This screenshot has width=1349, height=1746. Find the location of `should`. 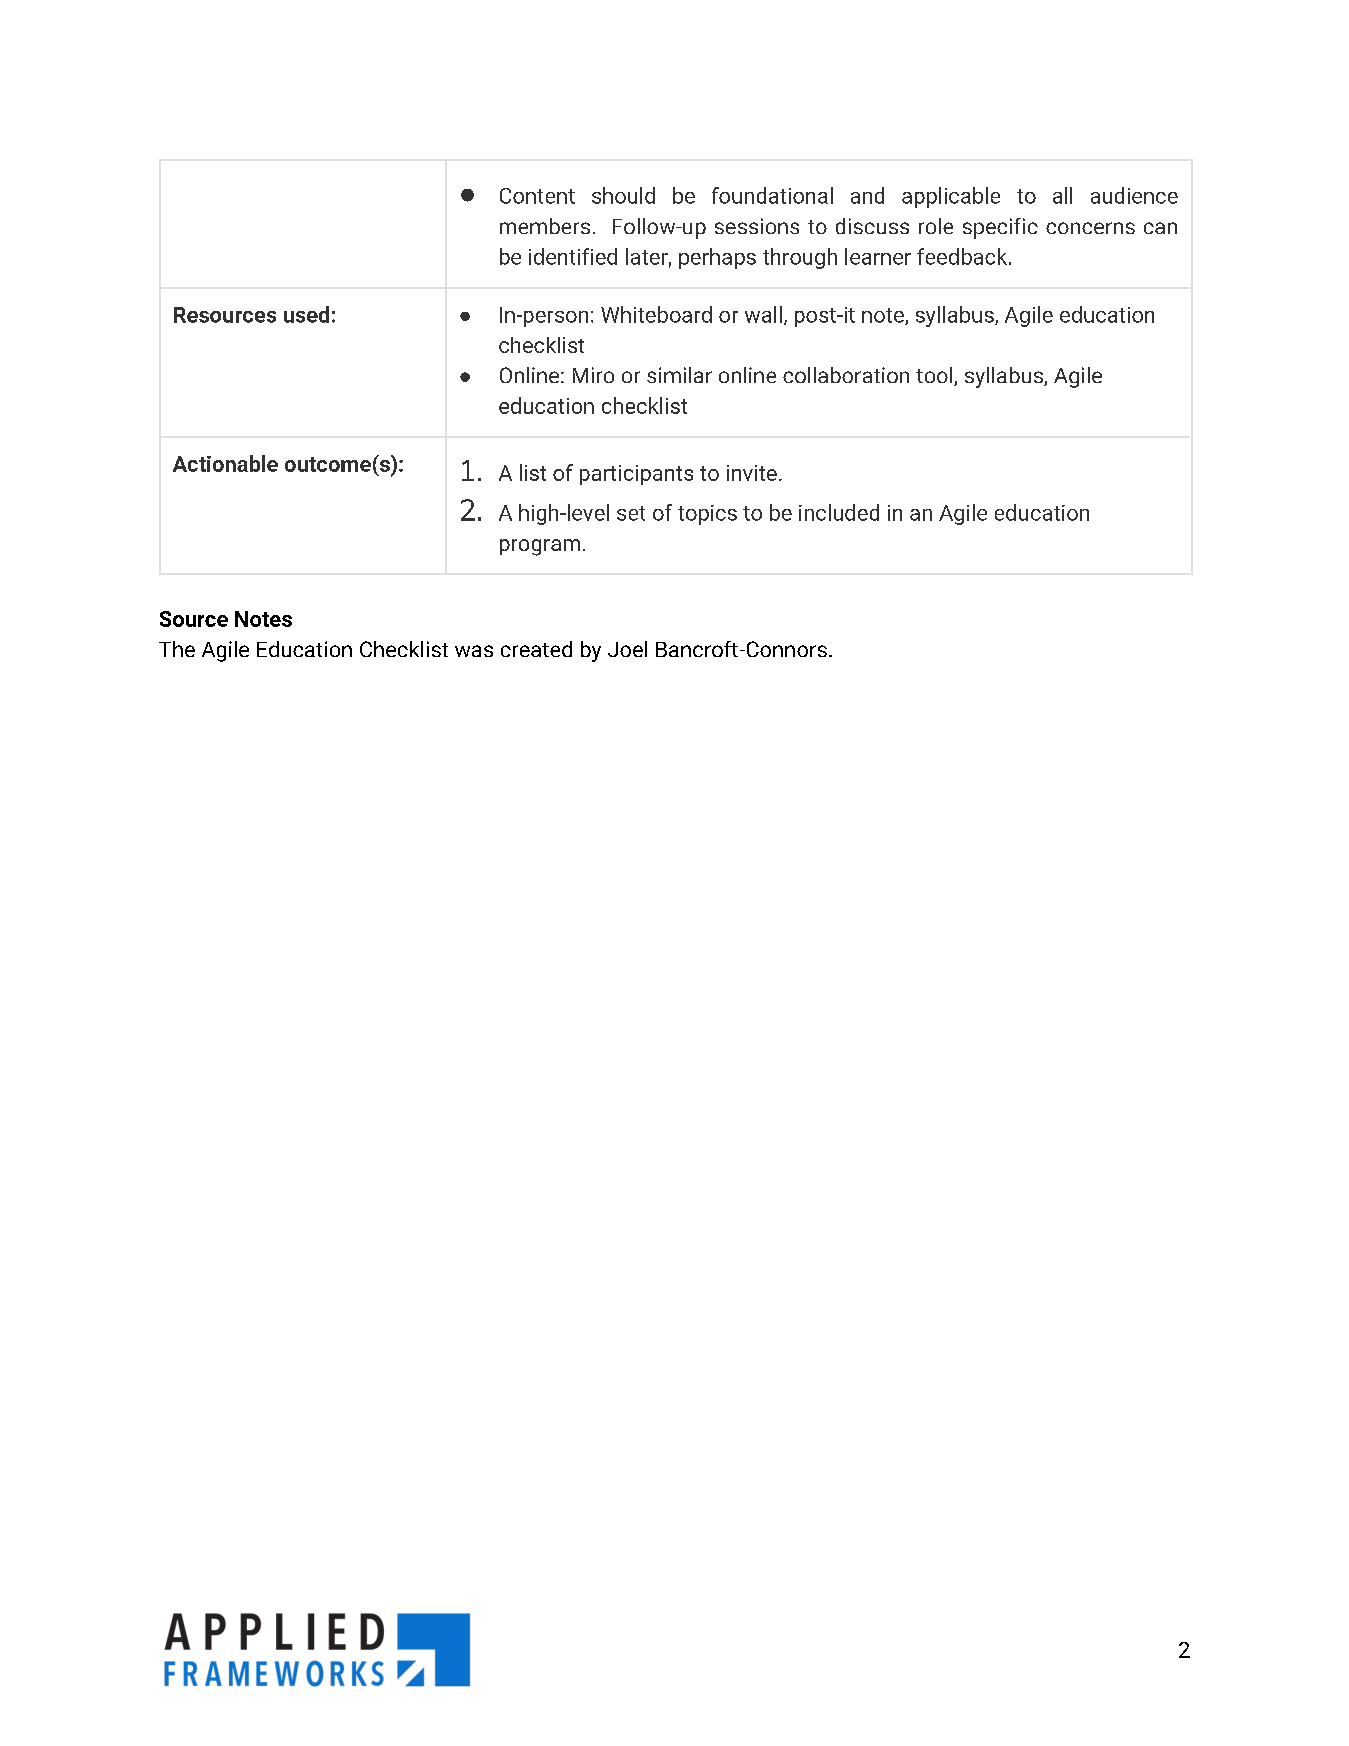

should is located at coordinates (623, 195).
